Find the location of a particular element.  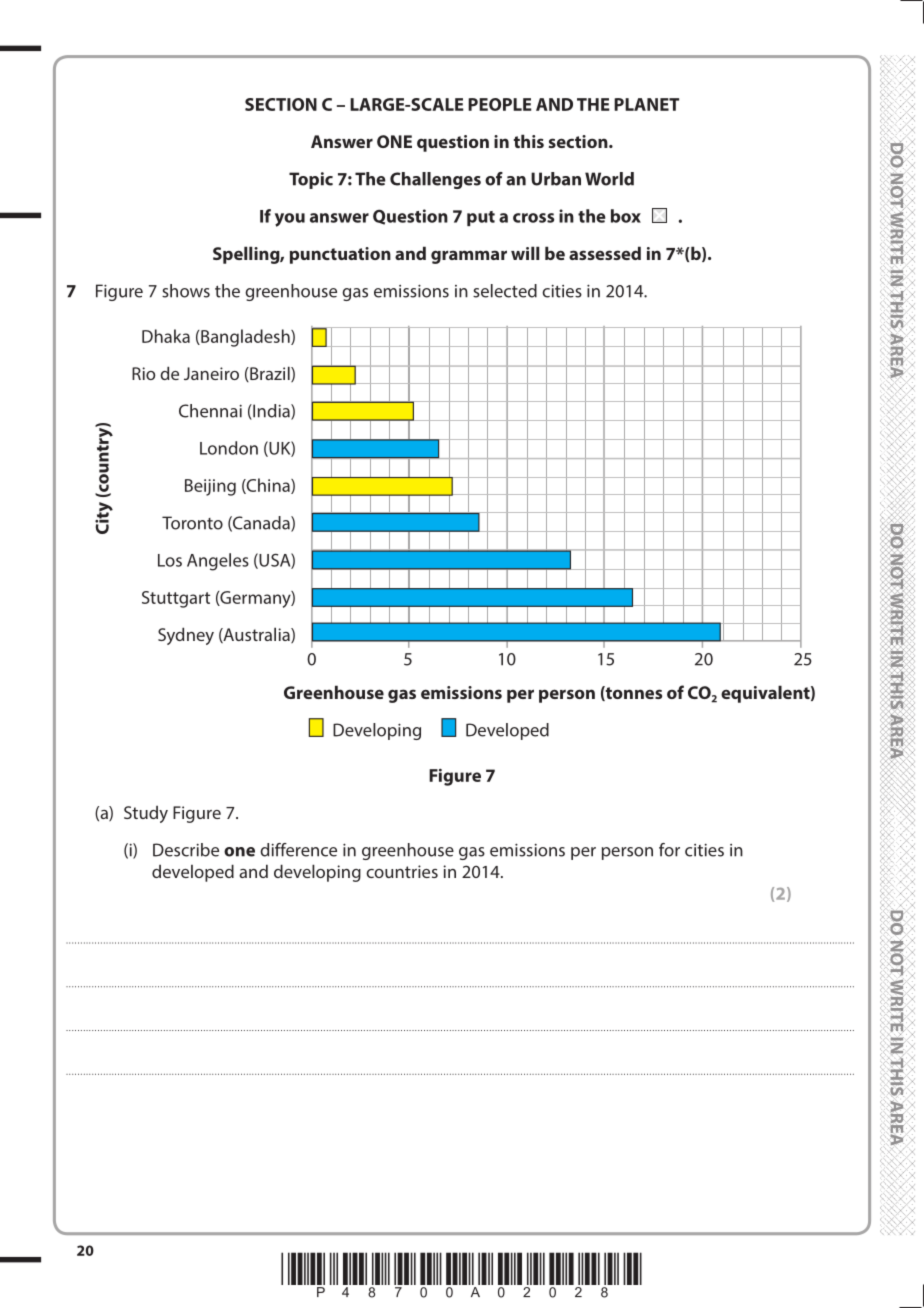

Challenges is located at coordinates (435, 180).
